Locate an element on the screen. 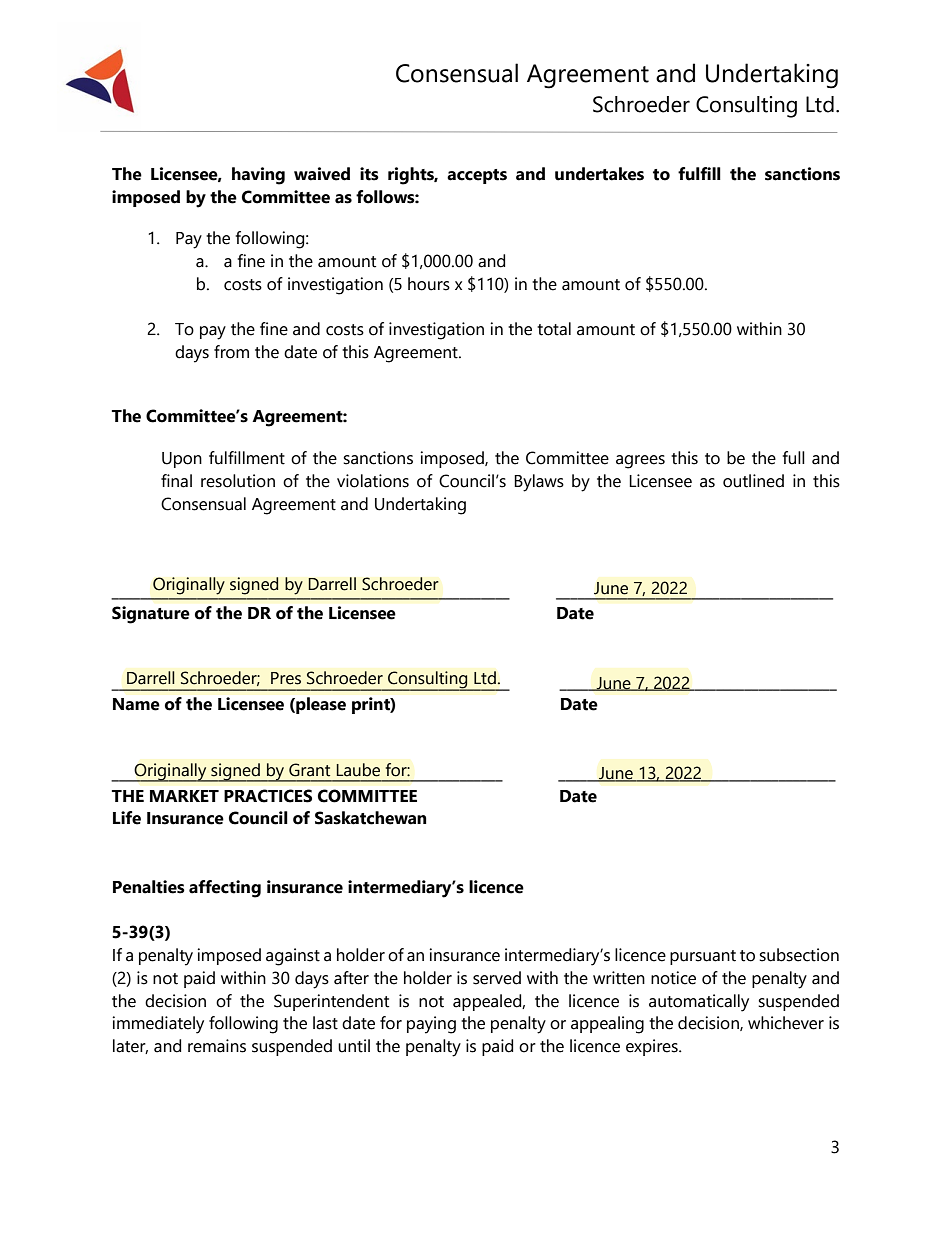 The width and height of the screenshot is (952, 1233). MARKET is located at coordinates (184, 796).
